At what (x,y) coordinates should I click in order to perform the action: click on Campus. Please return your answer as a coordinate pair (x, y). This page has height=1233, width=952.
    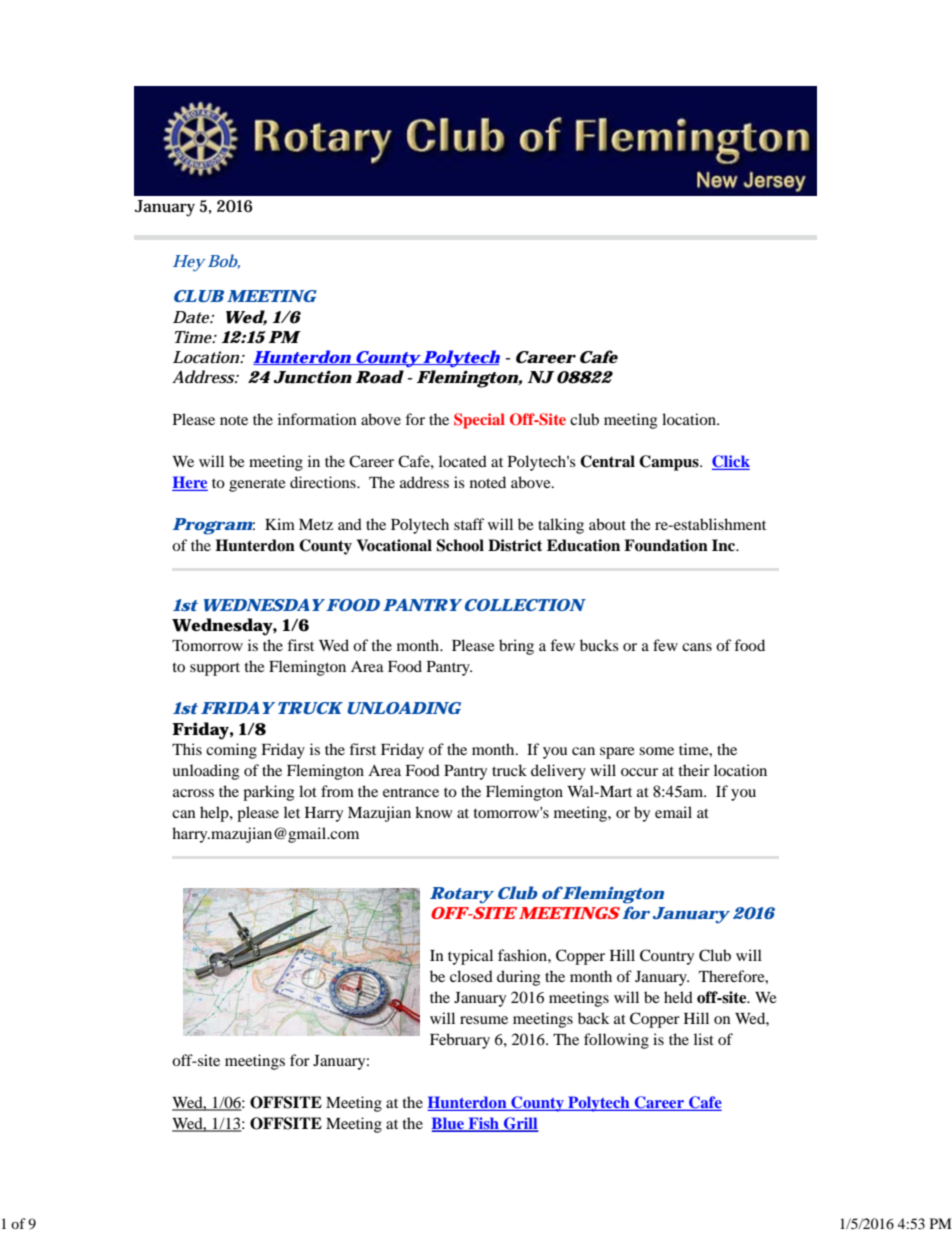
    Looking at the image, I should click on (670, 463).
